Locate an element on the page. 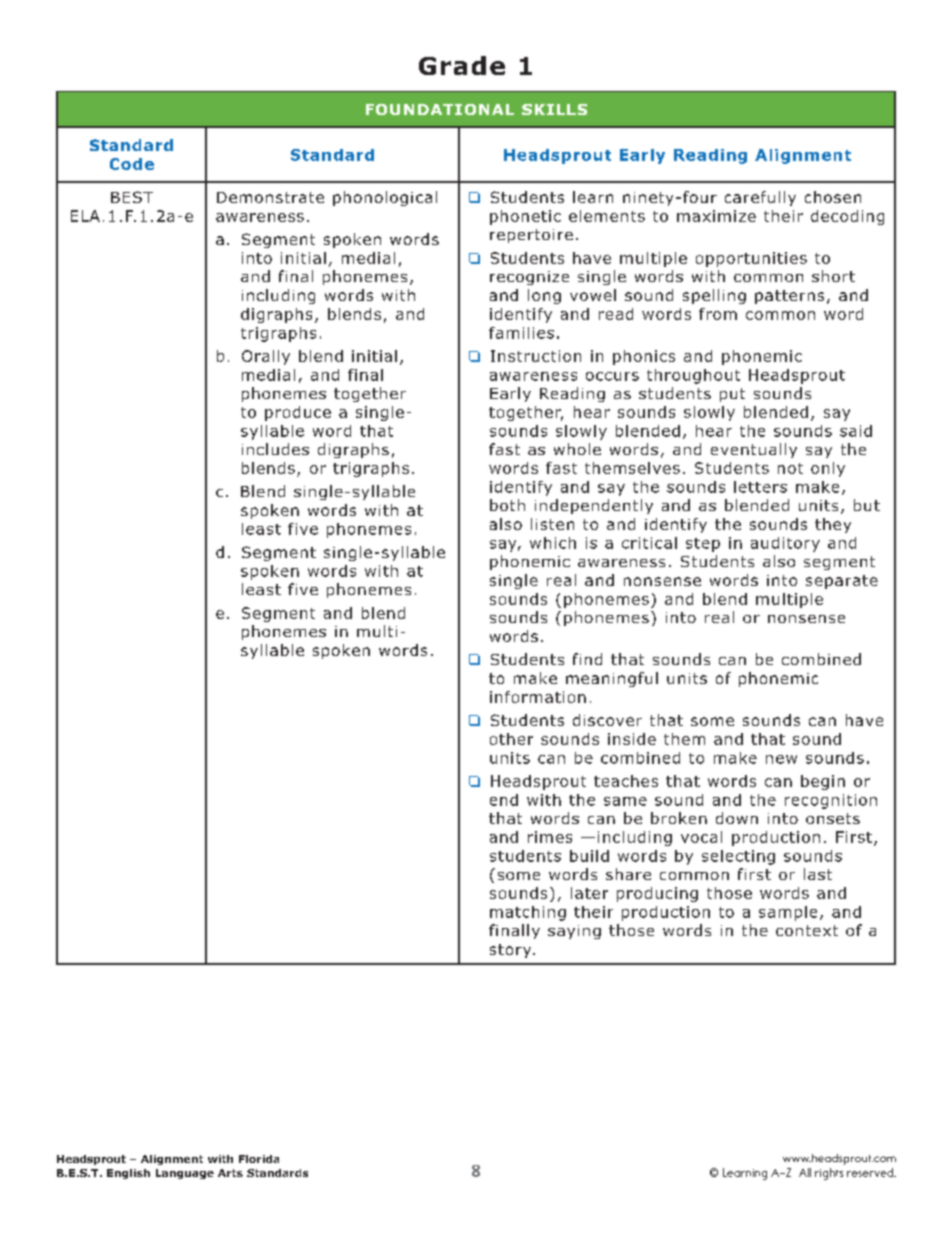 The width and height of the document is (952, 1233). SKILLS is located at coordinates (554, 109).
